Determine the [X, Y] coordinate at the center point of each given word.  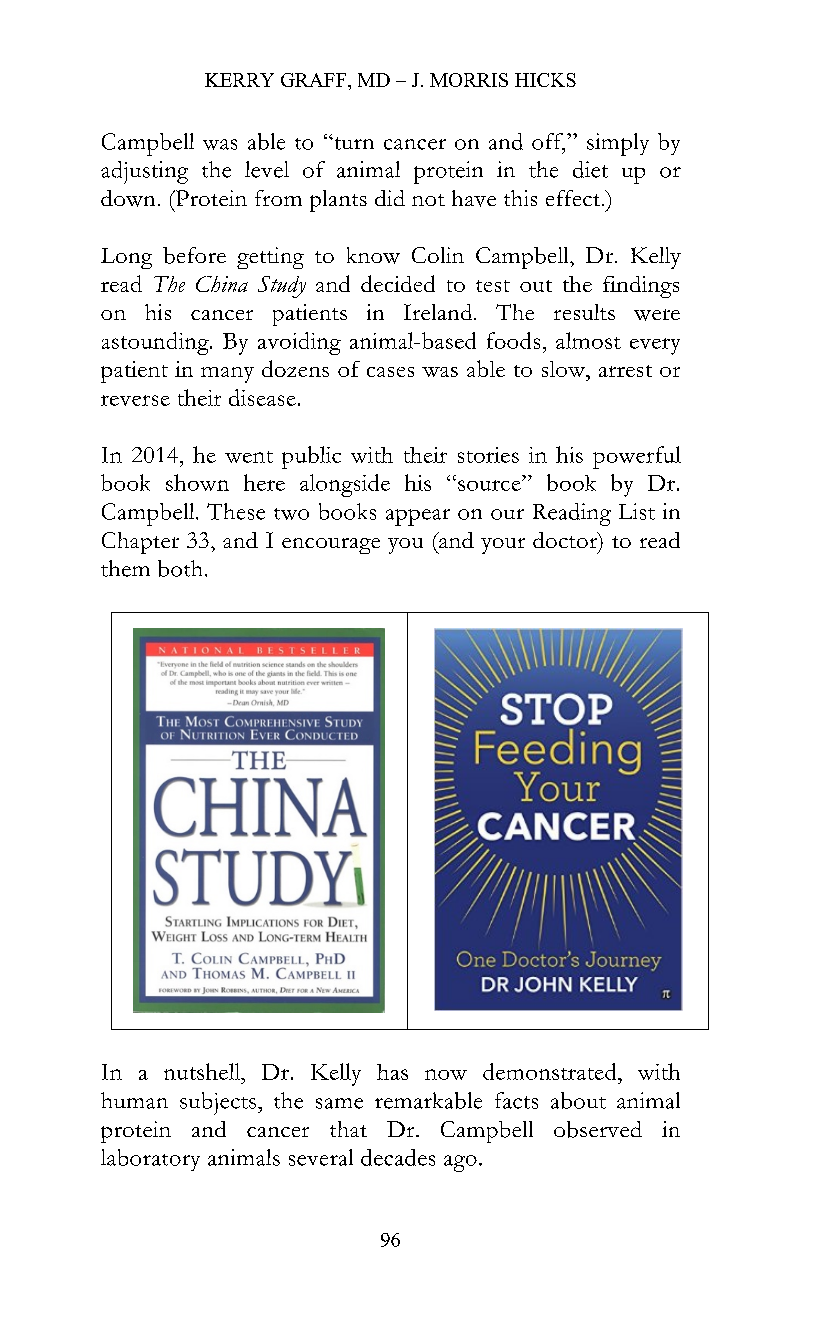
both [180, 568]
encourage [331, 546]
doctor [566, 541]
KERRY [239, 80]
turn [353, 143]
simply [618, 144]
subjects [218, 1103]
